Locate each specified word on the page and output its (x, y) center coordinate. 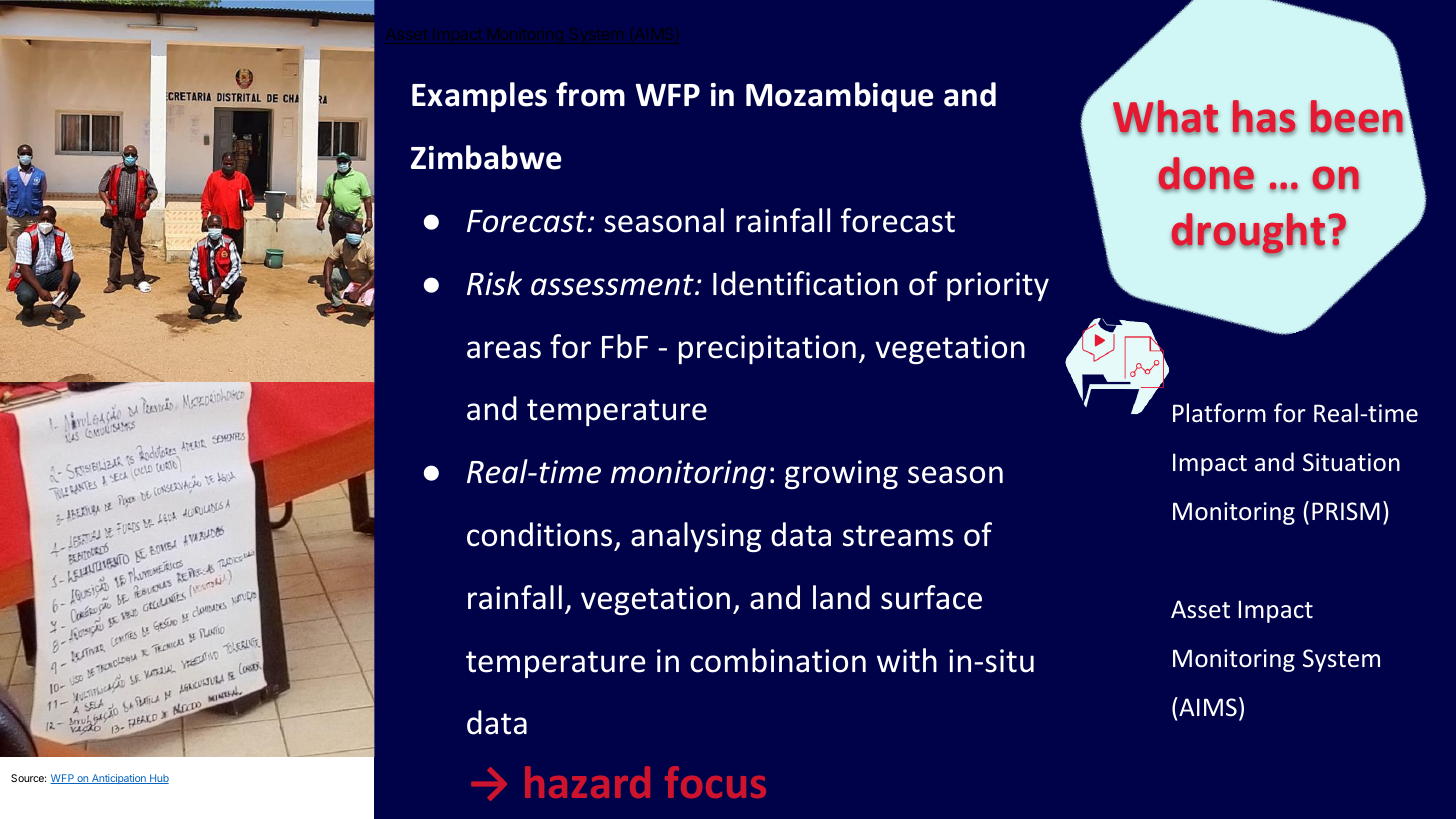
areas (504, 350)
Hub (158, 779)
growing (841, 474)
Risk (494, 283)
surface (931, 597)
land (841, 597)
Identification (805, 283)
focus (715, 782)
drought (1248, 235)
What (1165, 117)
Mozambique (839, 97)
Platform (1219, 413)
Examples (479, 97)
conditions (539, 534)
